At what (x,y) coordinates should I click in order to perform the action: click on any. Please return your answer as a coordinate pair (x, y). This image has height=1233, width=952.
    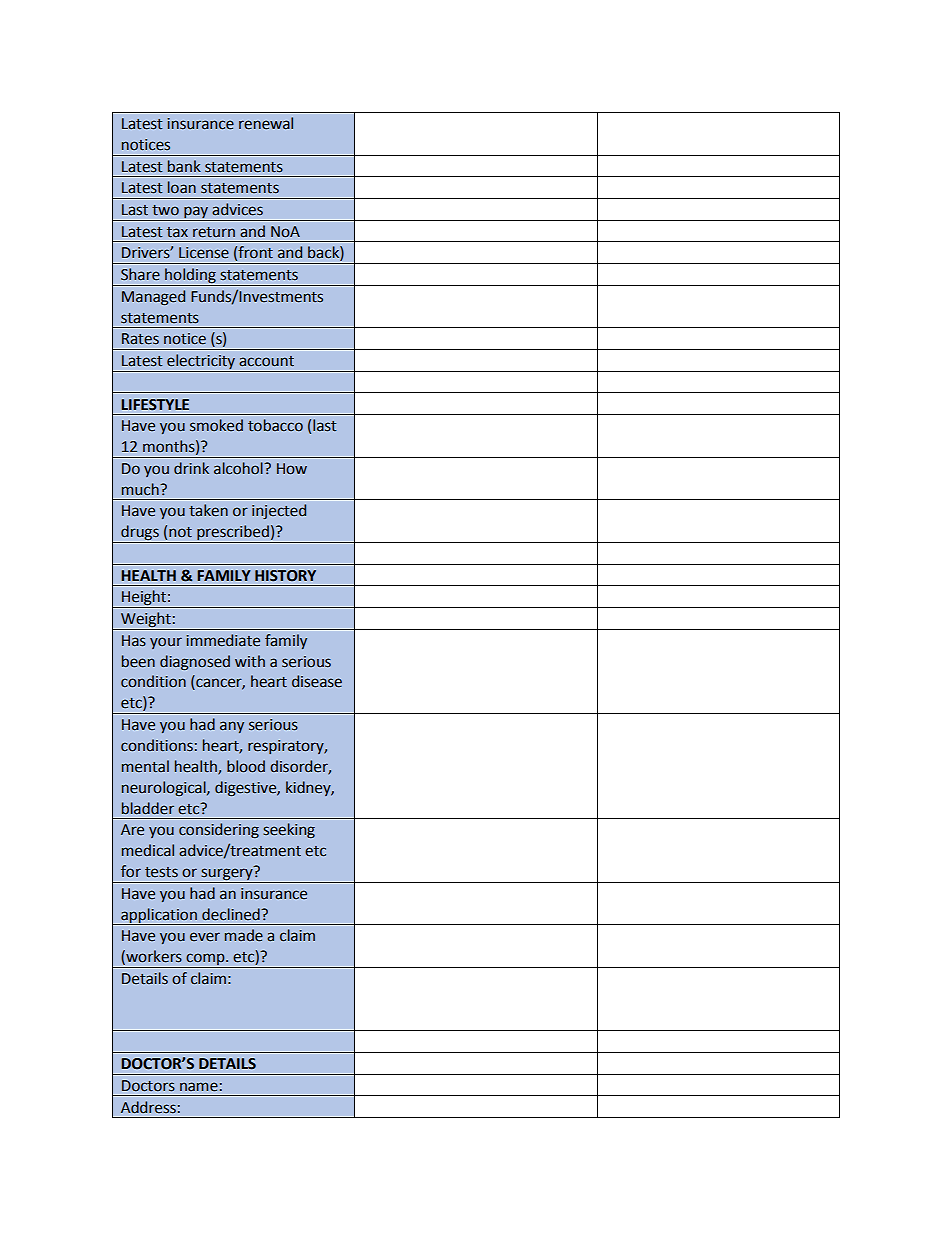
    Looking at the image, I should click on (232, 727).
